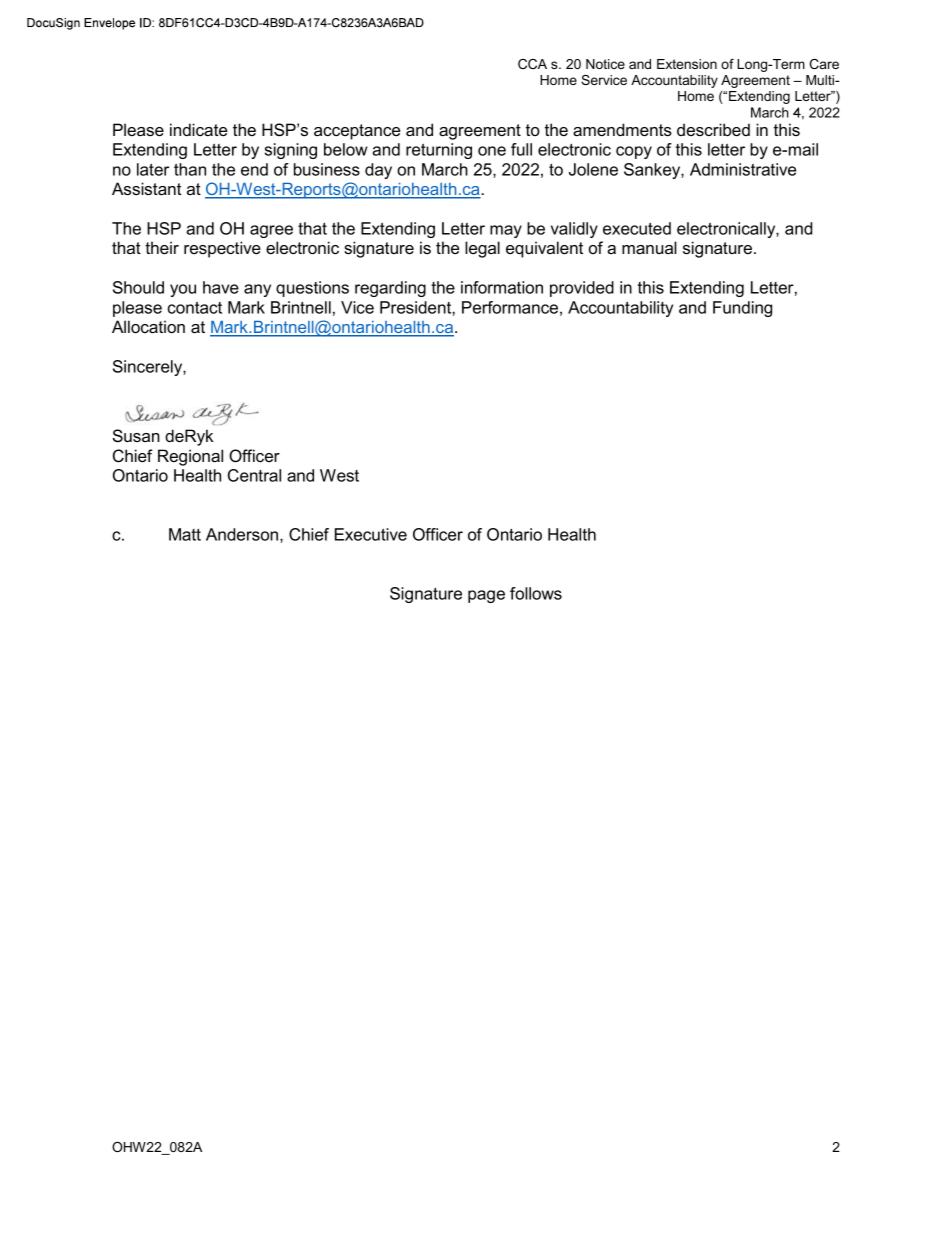 Image resolution: width=952 pixels, height=1233 pixels. What do you see at coordinates (506, 231) in the image?
I see `may` at bounding box center [506, 231].
